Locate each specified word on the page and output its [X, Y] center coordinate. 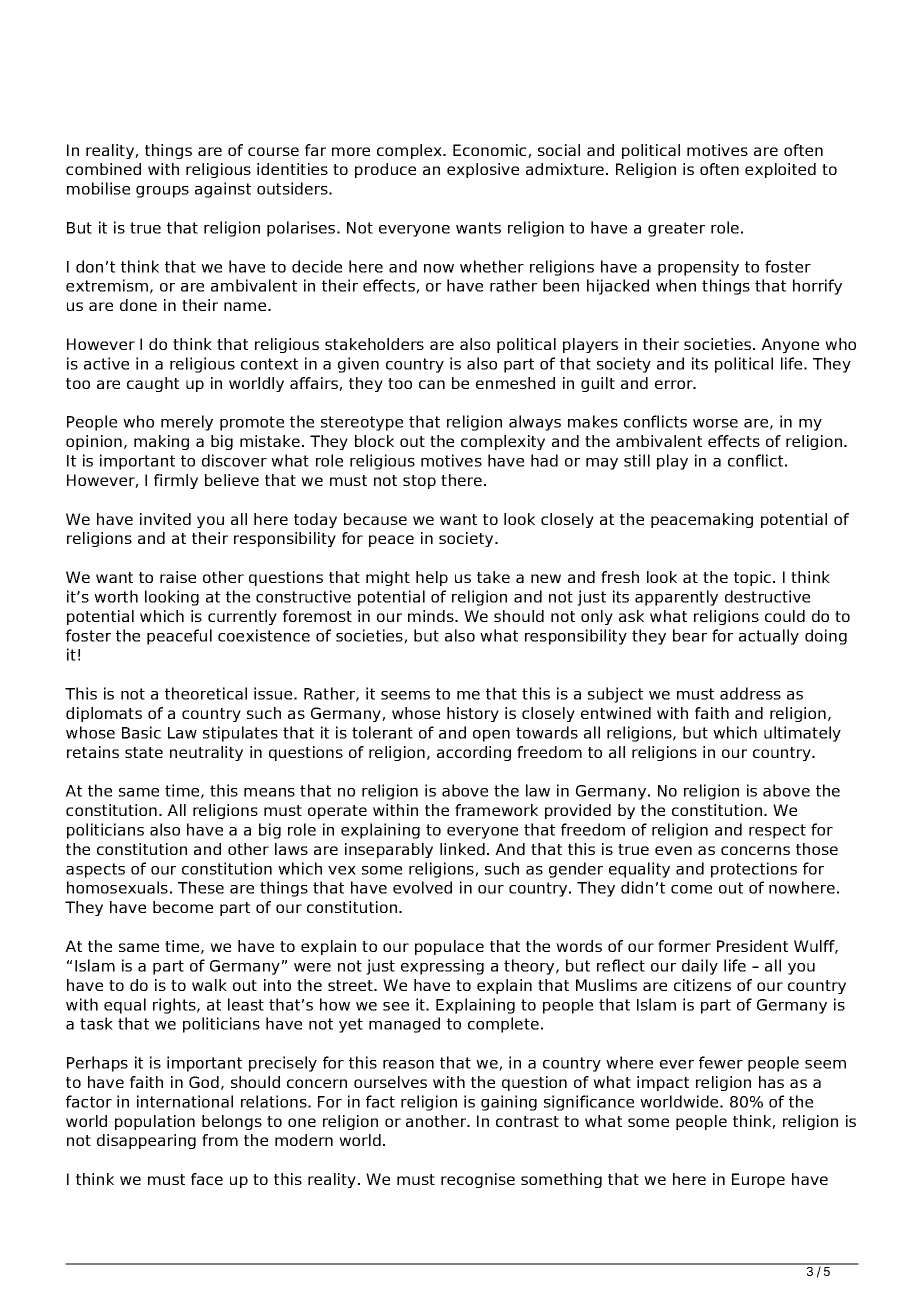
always [535, 423]
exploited [780, 170]
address [750, 693]
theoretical [206, 693]
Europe [758, 1180]
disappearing [146, 1141]
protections [754, 870]
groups [162, 192]
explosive [483, 170]
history [473, 714]
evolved [422, 887]
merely [187, 423]
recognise [478, 1180]
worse [715, 423]
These [201, 887]
